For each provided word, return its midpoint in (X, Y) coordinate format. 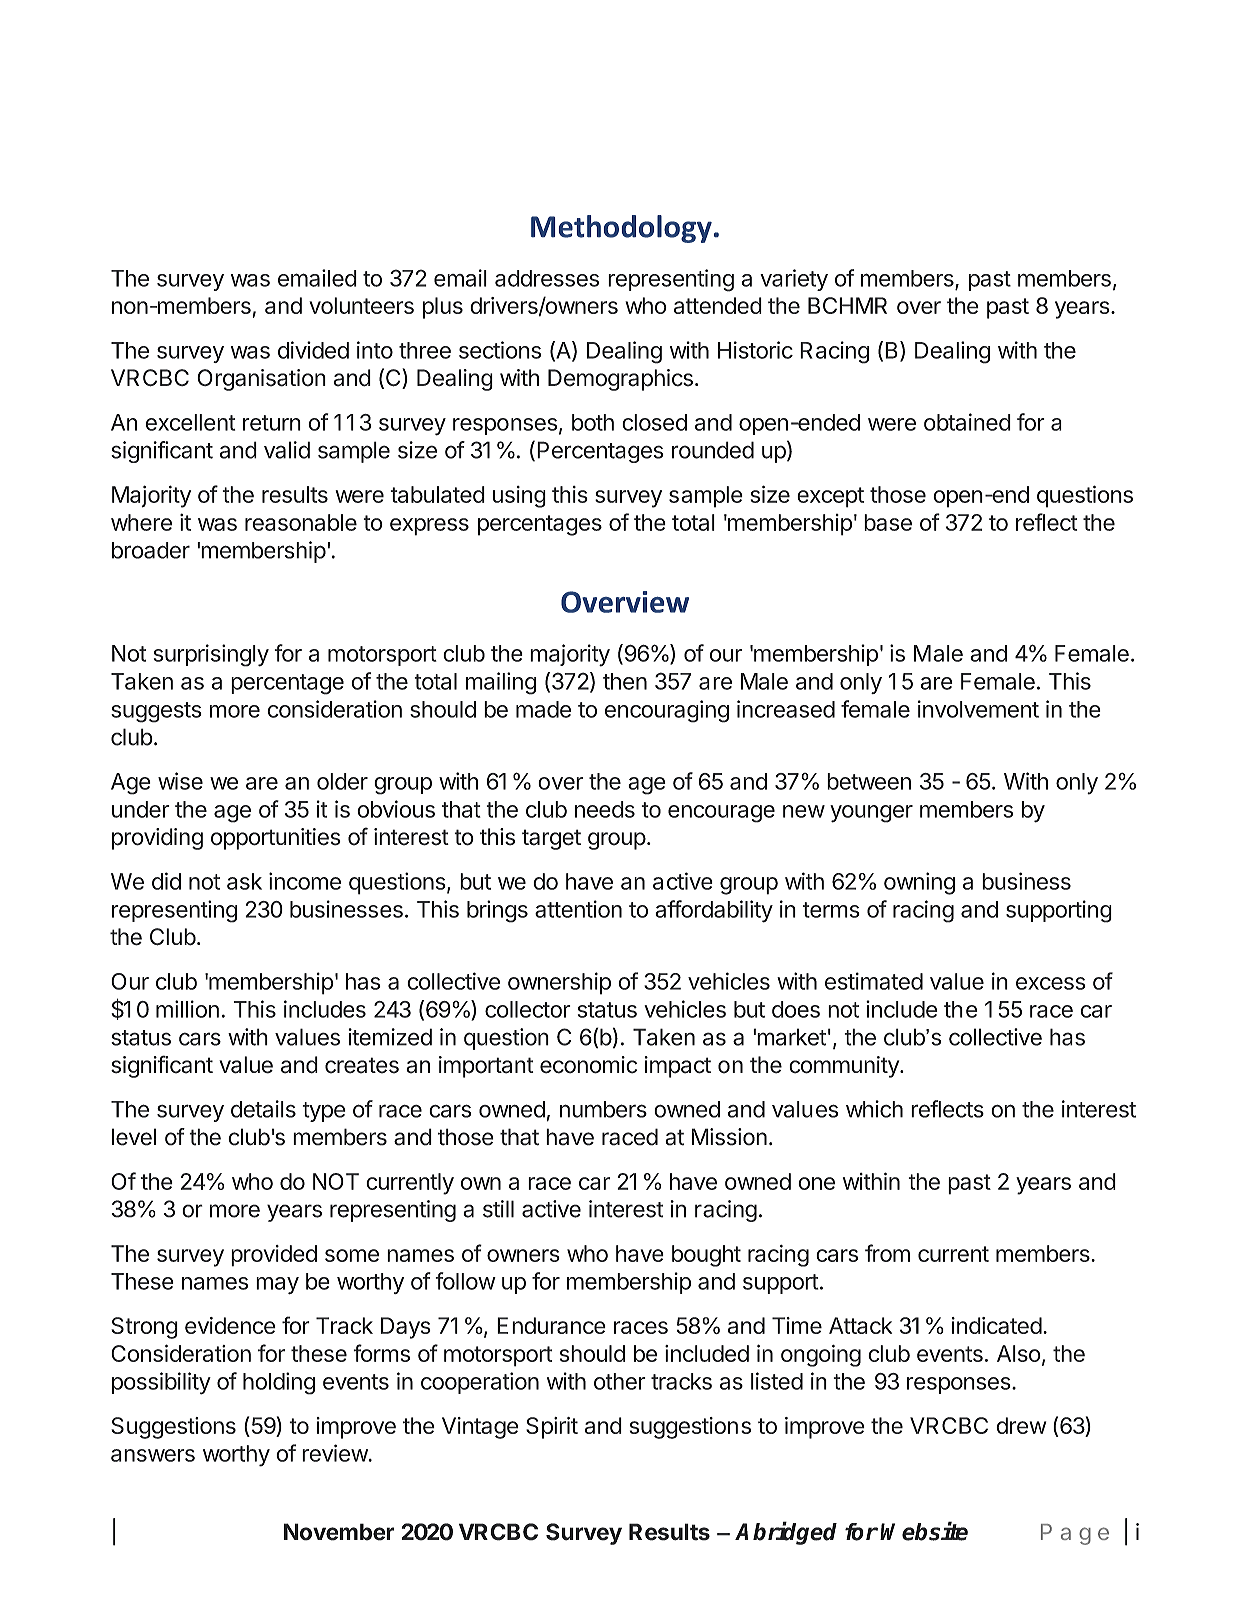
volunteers (361, 305)
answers (153, 1455)
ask (244, 881)
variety (794, 280)
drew (1021, 1425)
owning (919, 883)
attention (578, 909)
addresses (547, 278)
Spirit (552, 1428)
